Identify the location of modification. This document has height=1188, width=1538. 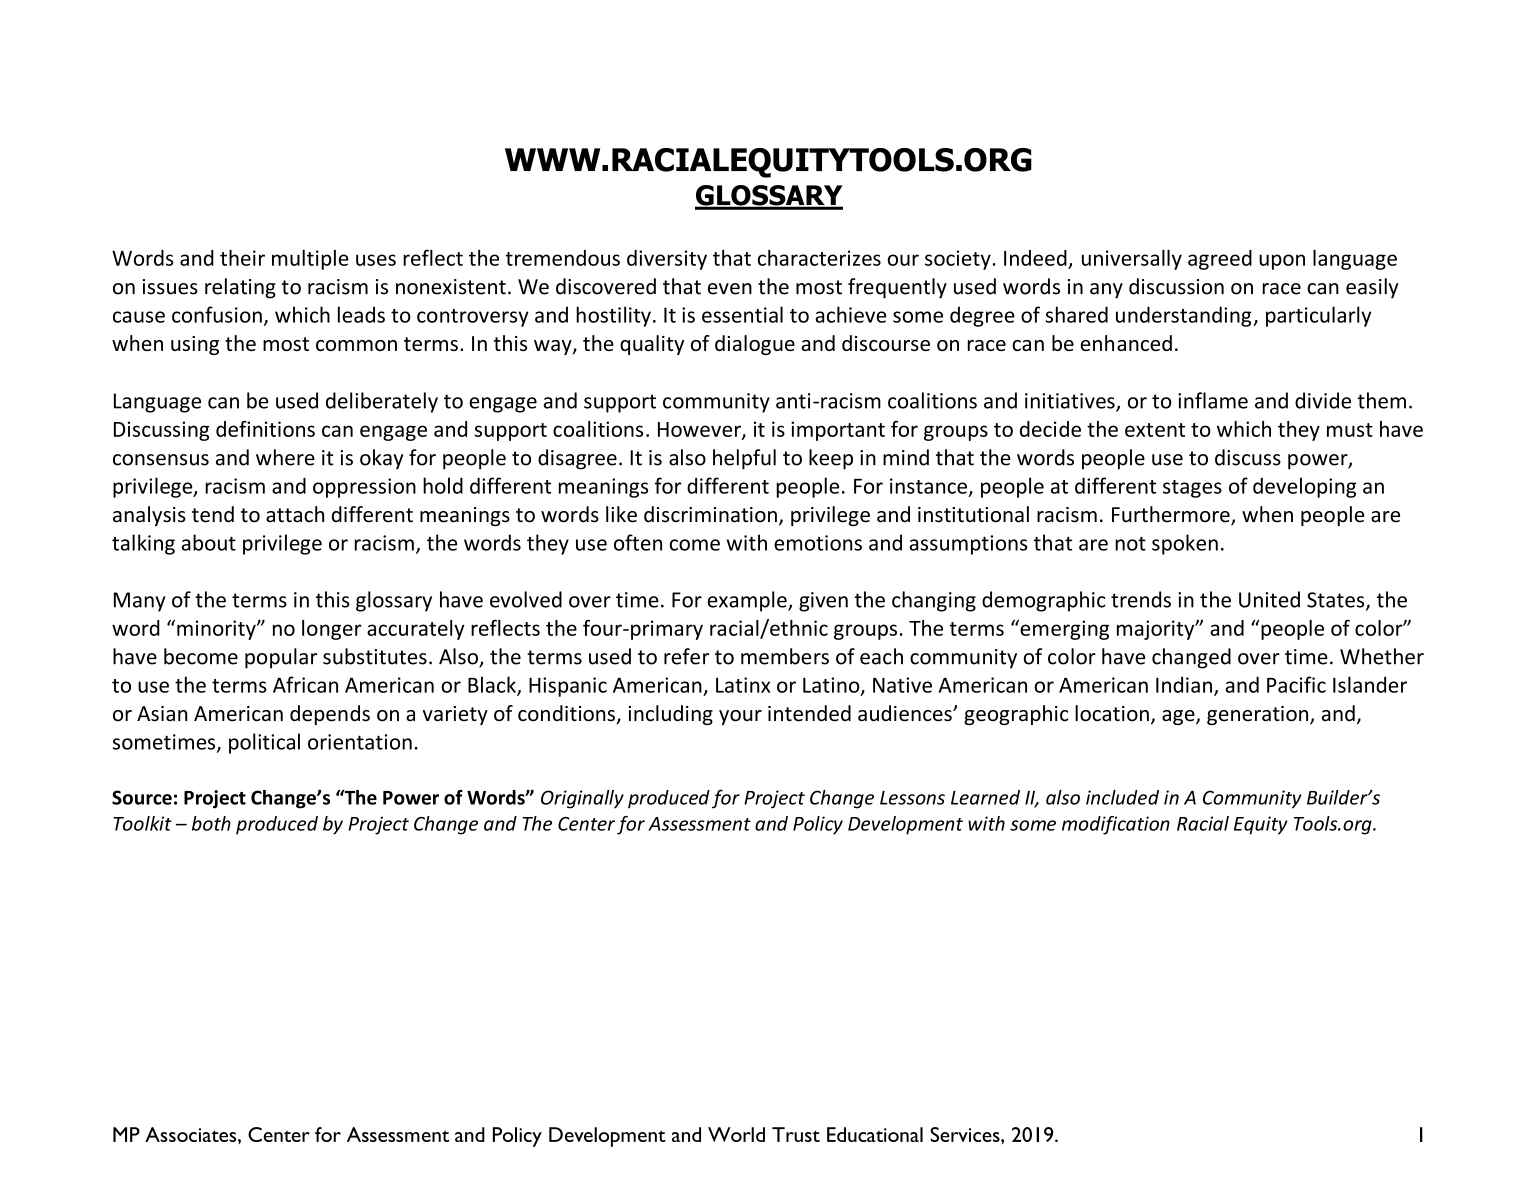
(1116, 825).
